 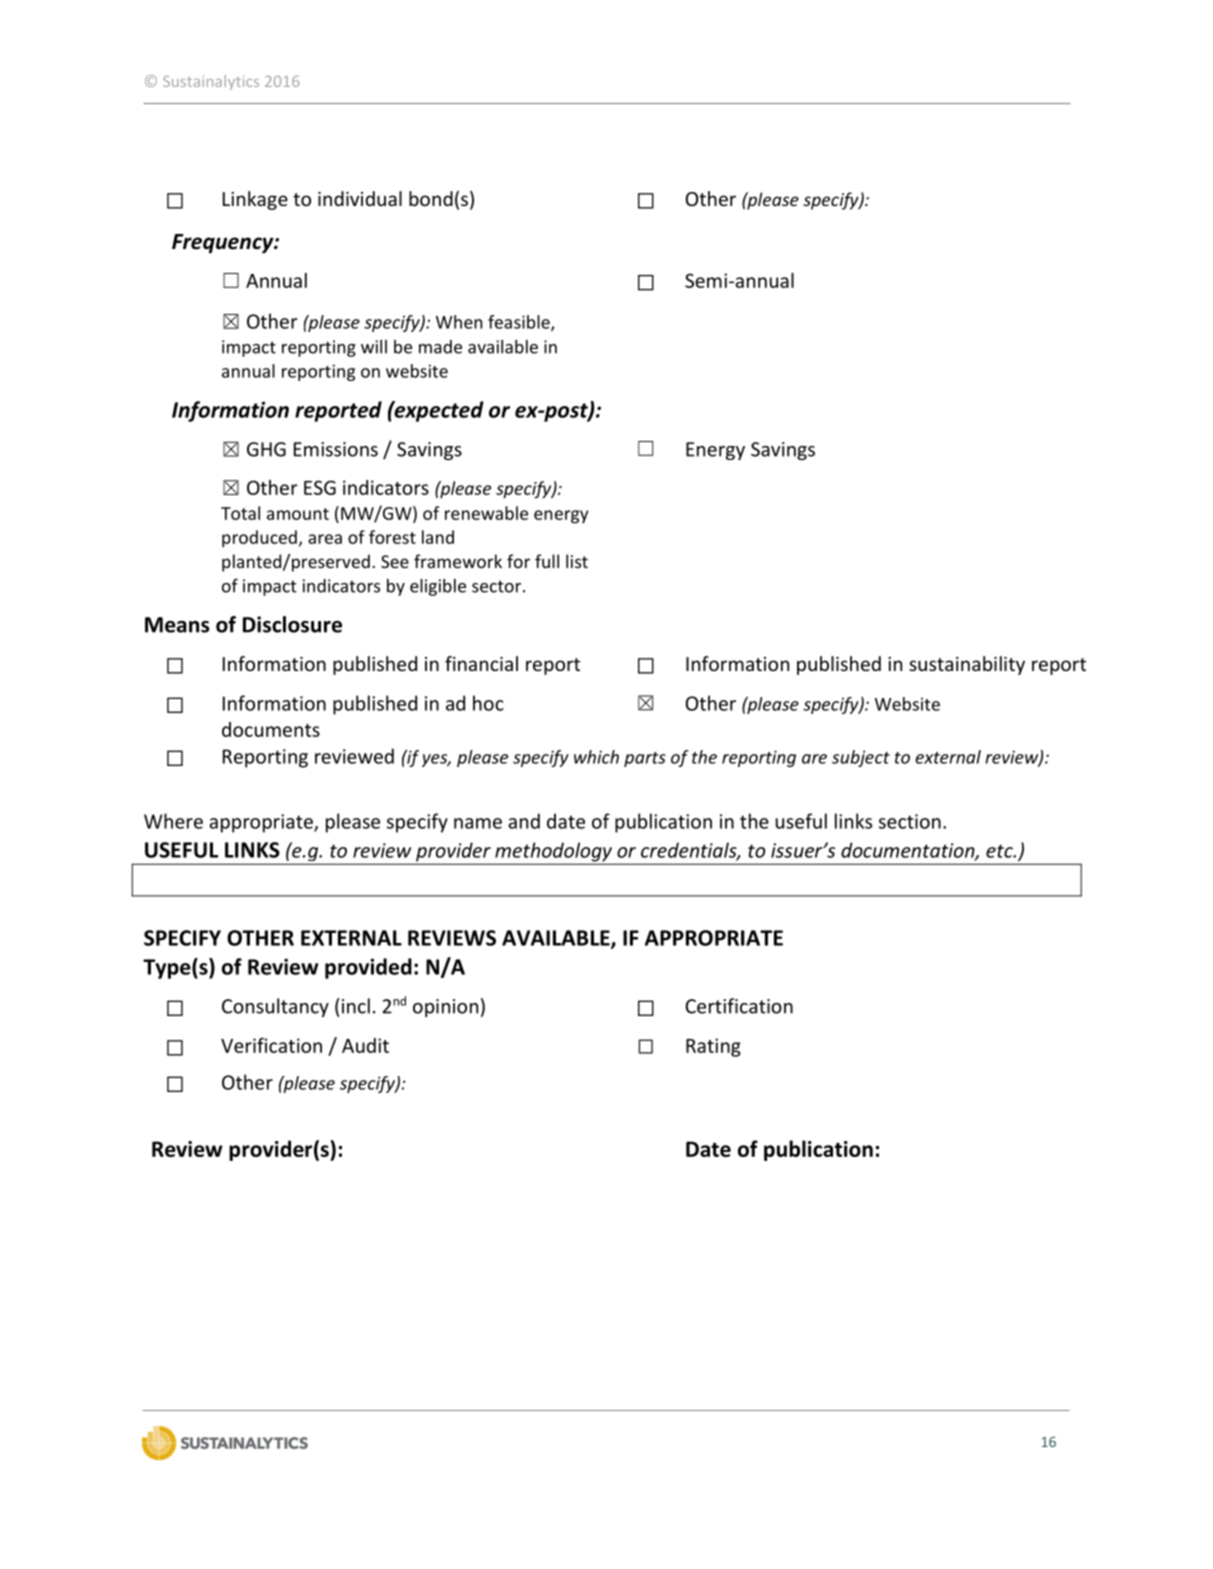 What do you see at coordinates (445, 1008) in the screenshot?
I see `opinion` at bounding box center [445, 1008].
